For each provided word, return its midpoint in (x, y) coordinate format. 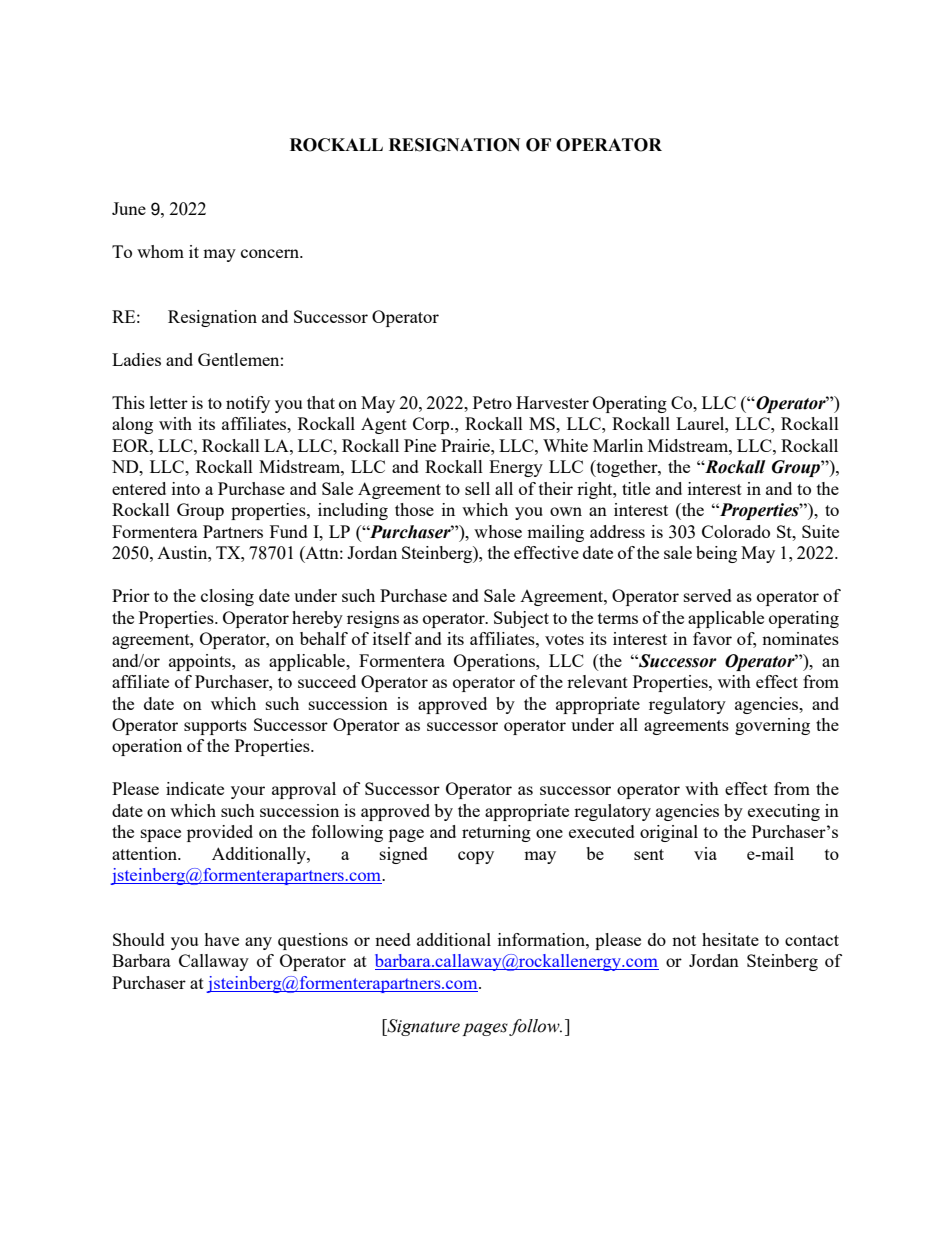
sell (477, 488)
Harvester (552, 402)
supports (215, 727)
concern (271, 253)
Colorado (736, 531)
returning (496, 833)
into (186, 488)
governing (772, 726)
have (221, 939)
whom (160, 251)
